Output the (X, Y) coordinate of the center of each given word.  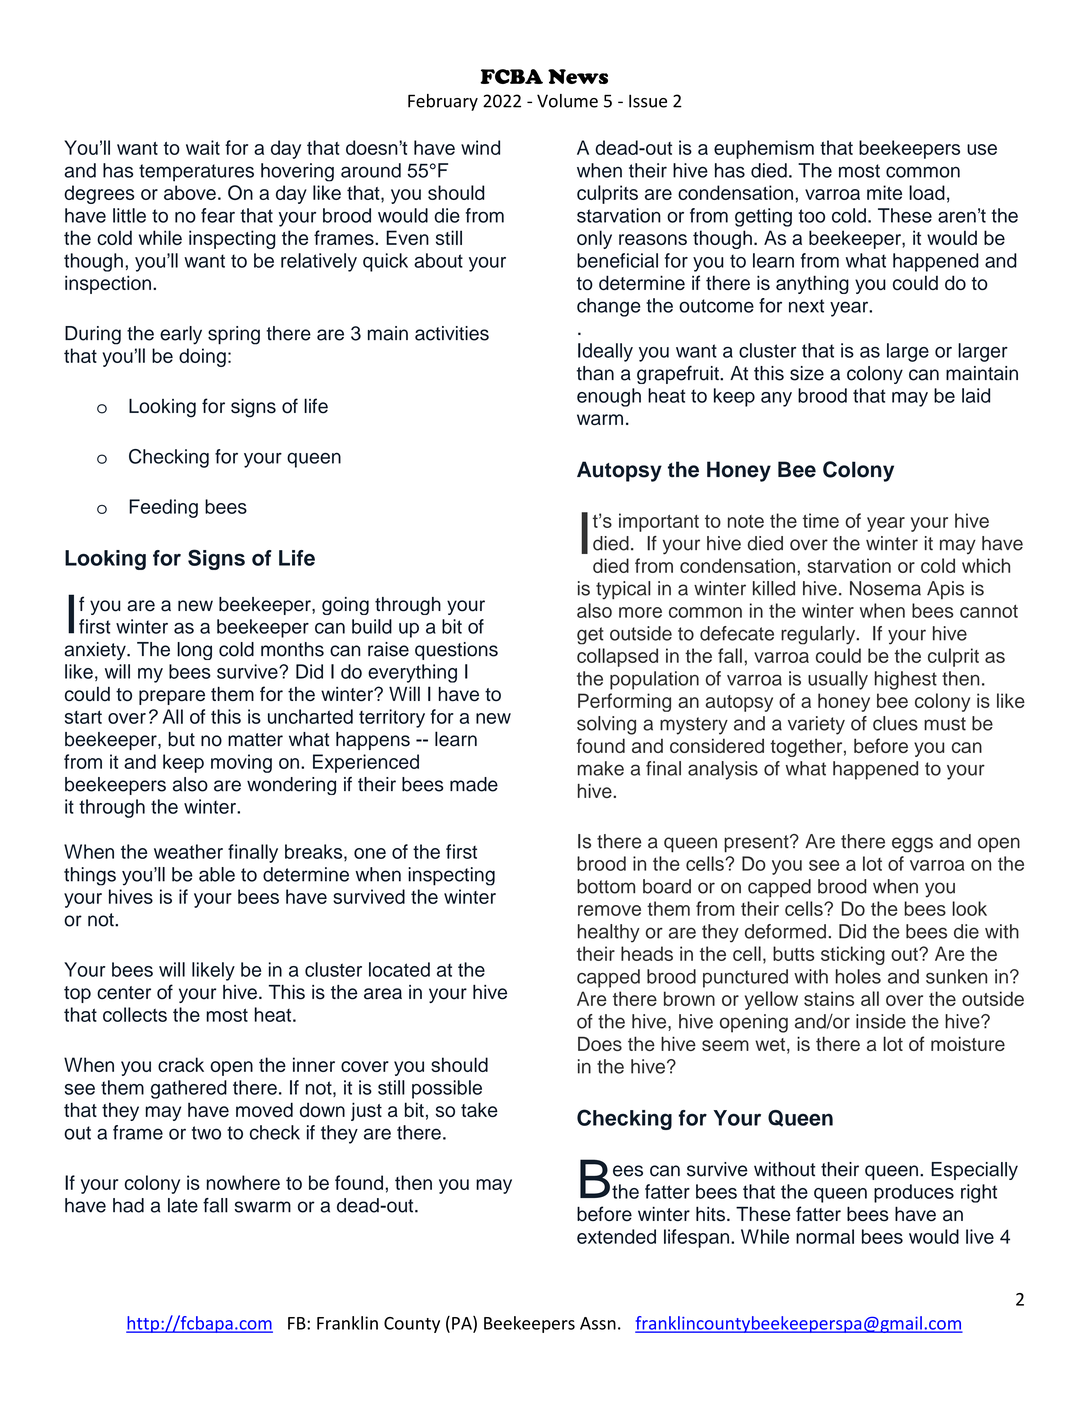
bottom (606, 886)
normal (825, 1236)
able (217, 874)
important (659, 522)
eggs (912, 845)
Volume (567, 101)
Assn (598, 1323)
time (821, 520)
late (183, 1205)
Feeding (163, 508)
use (982, 149)
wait (203, 147)
